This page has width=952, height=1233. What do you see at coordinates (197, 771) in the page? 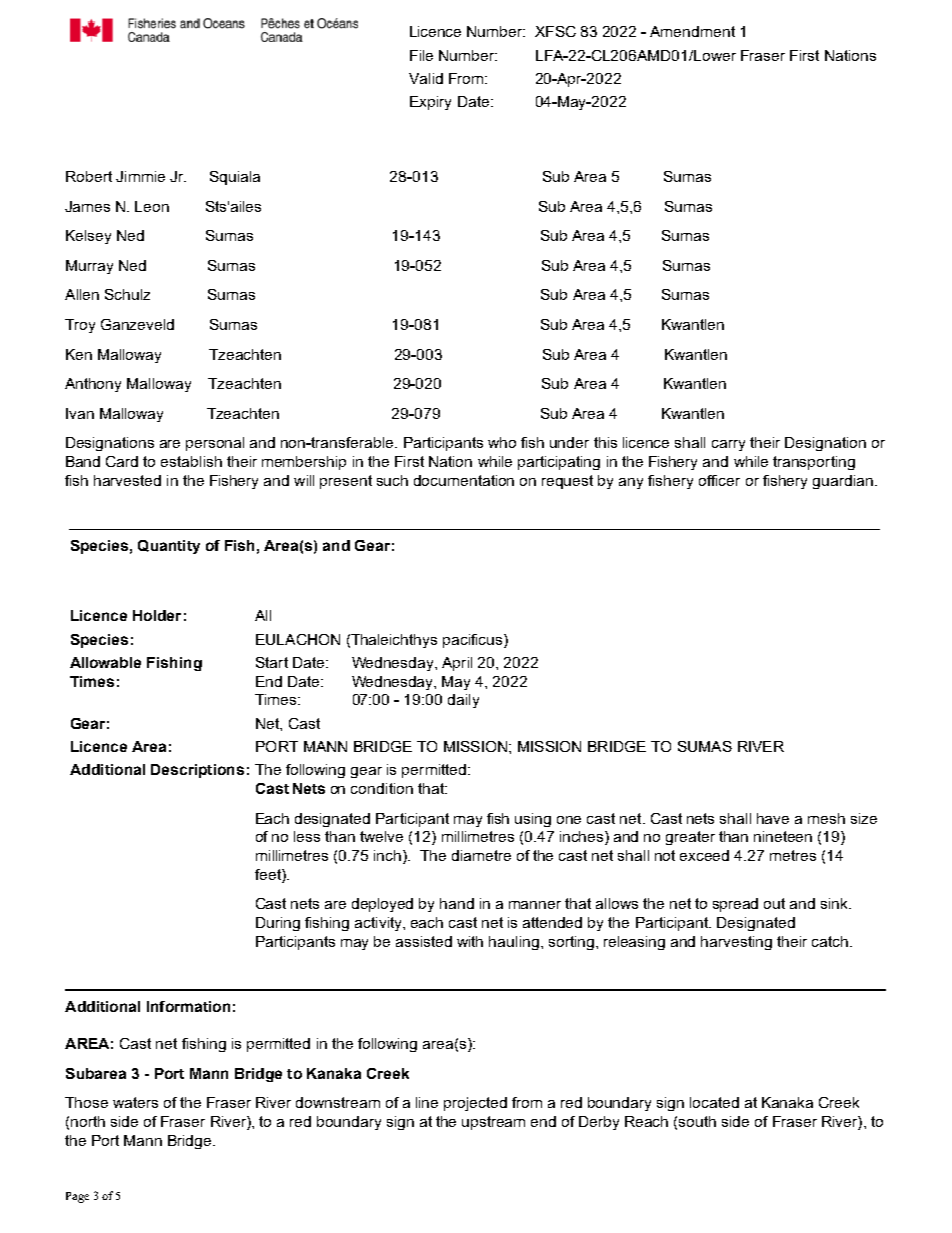
I see `Descriptions` at bounding box center [197, 771].
